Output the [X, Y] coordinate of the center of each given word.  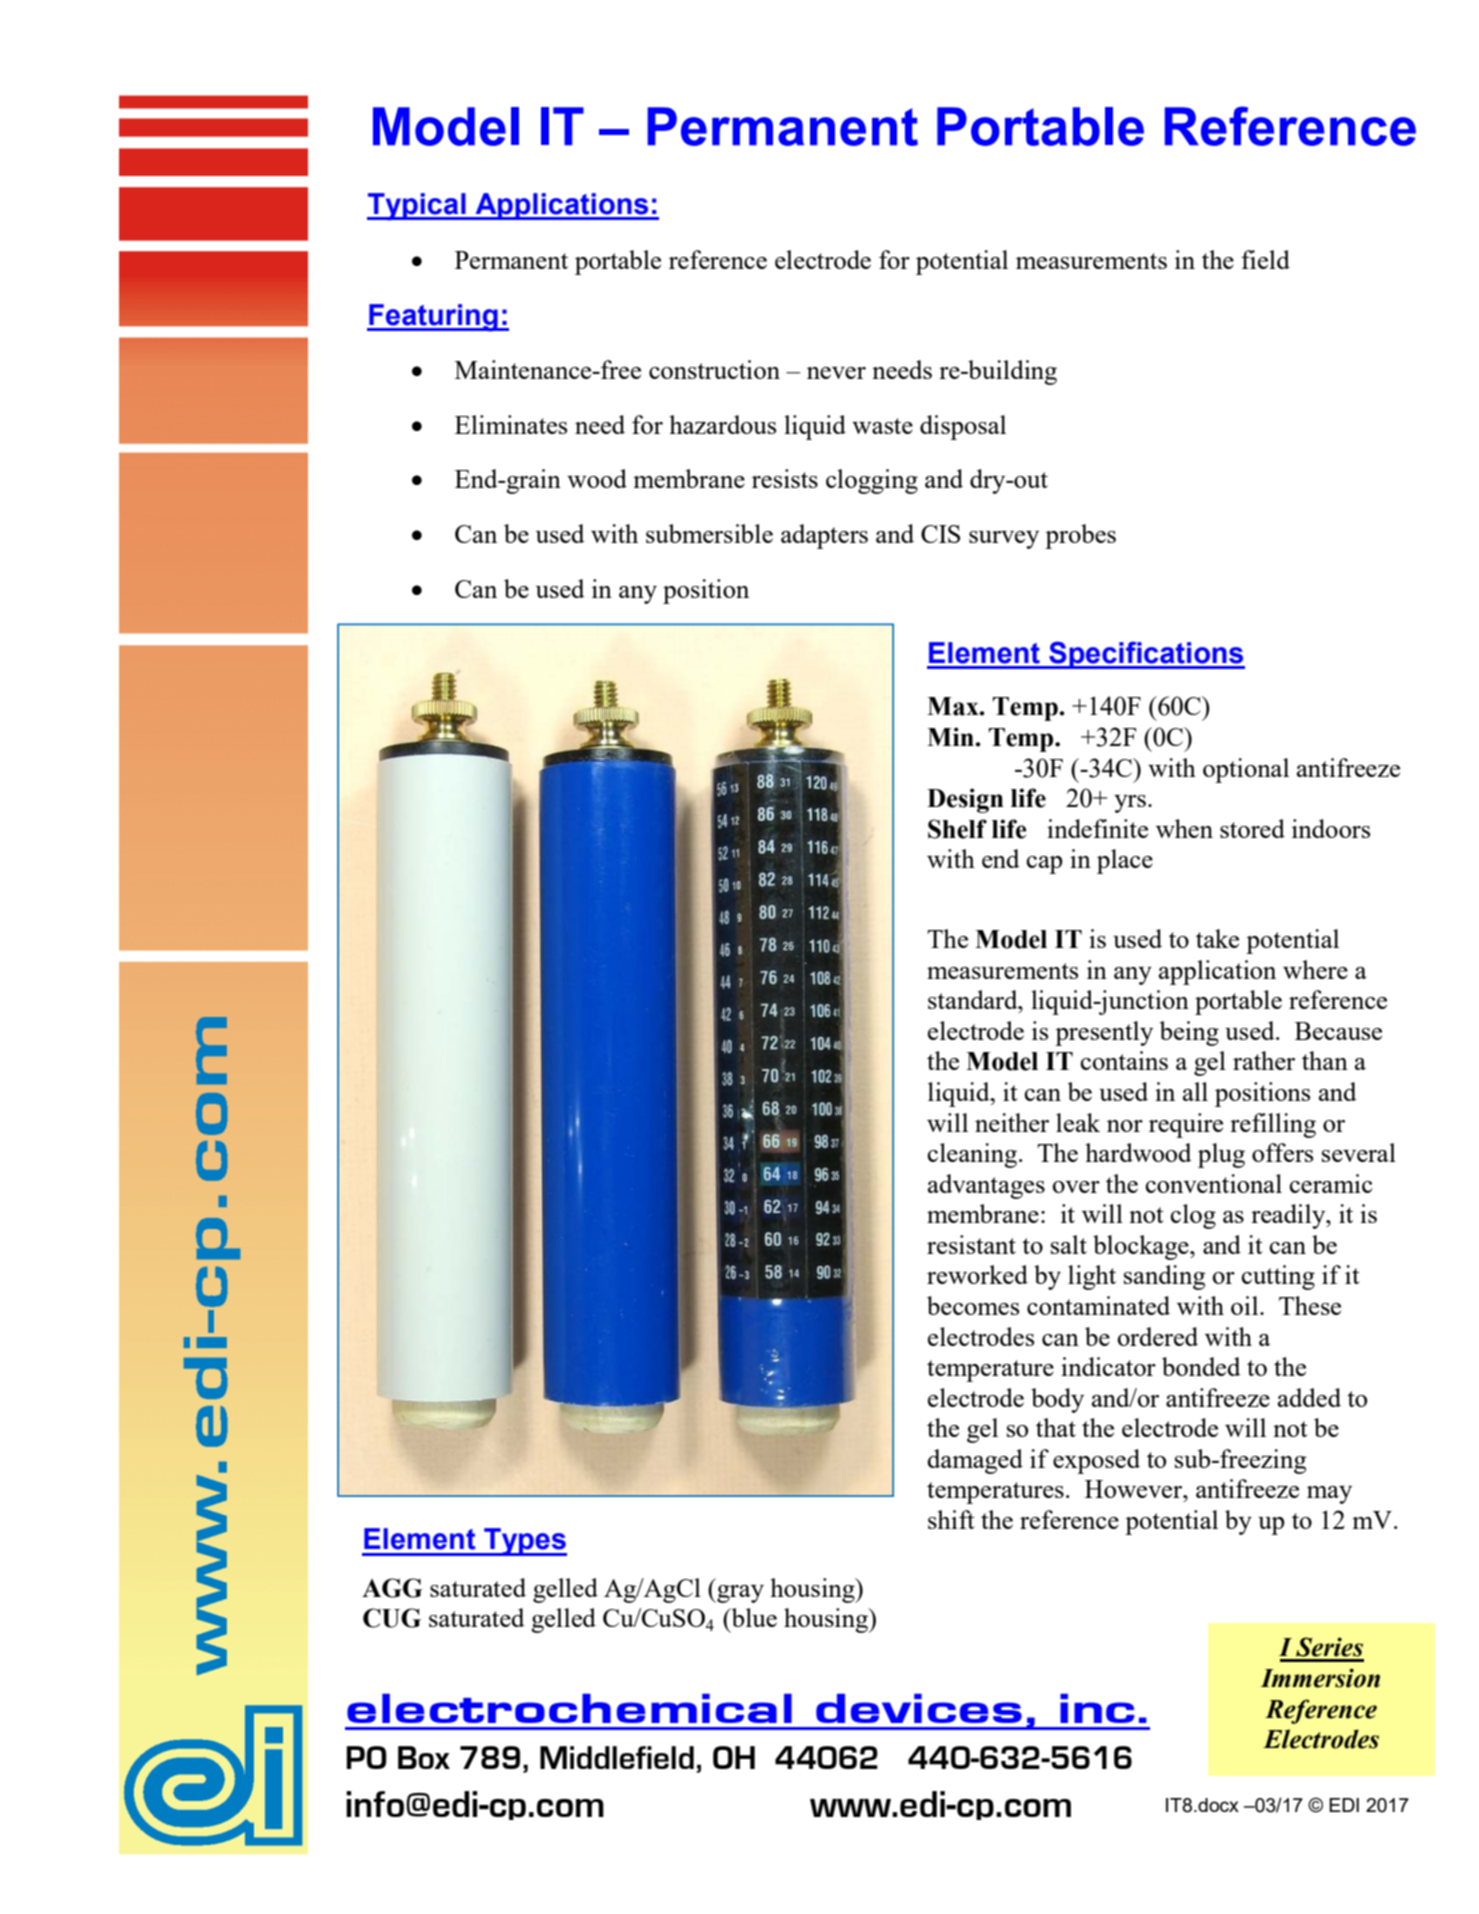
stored [1252, 828]
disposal [963, 427]
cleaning [973, 1155]
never [836, 373]
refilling [1273, 1125]
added [1309, 1397]
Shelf [957, 829]
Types [524, 1542]
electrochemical [569, 1708]
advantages [986, 1186]
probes [1080, 536]
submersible [709, 533]
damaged [975, 1461]
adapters [824, 536]
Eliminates [511, 424]
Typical [417, 207]
